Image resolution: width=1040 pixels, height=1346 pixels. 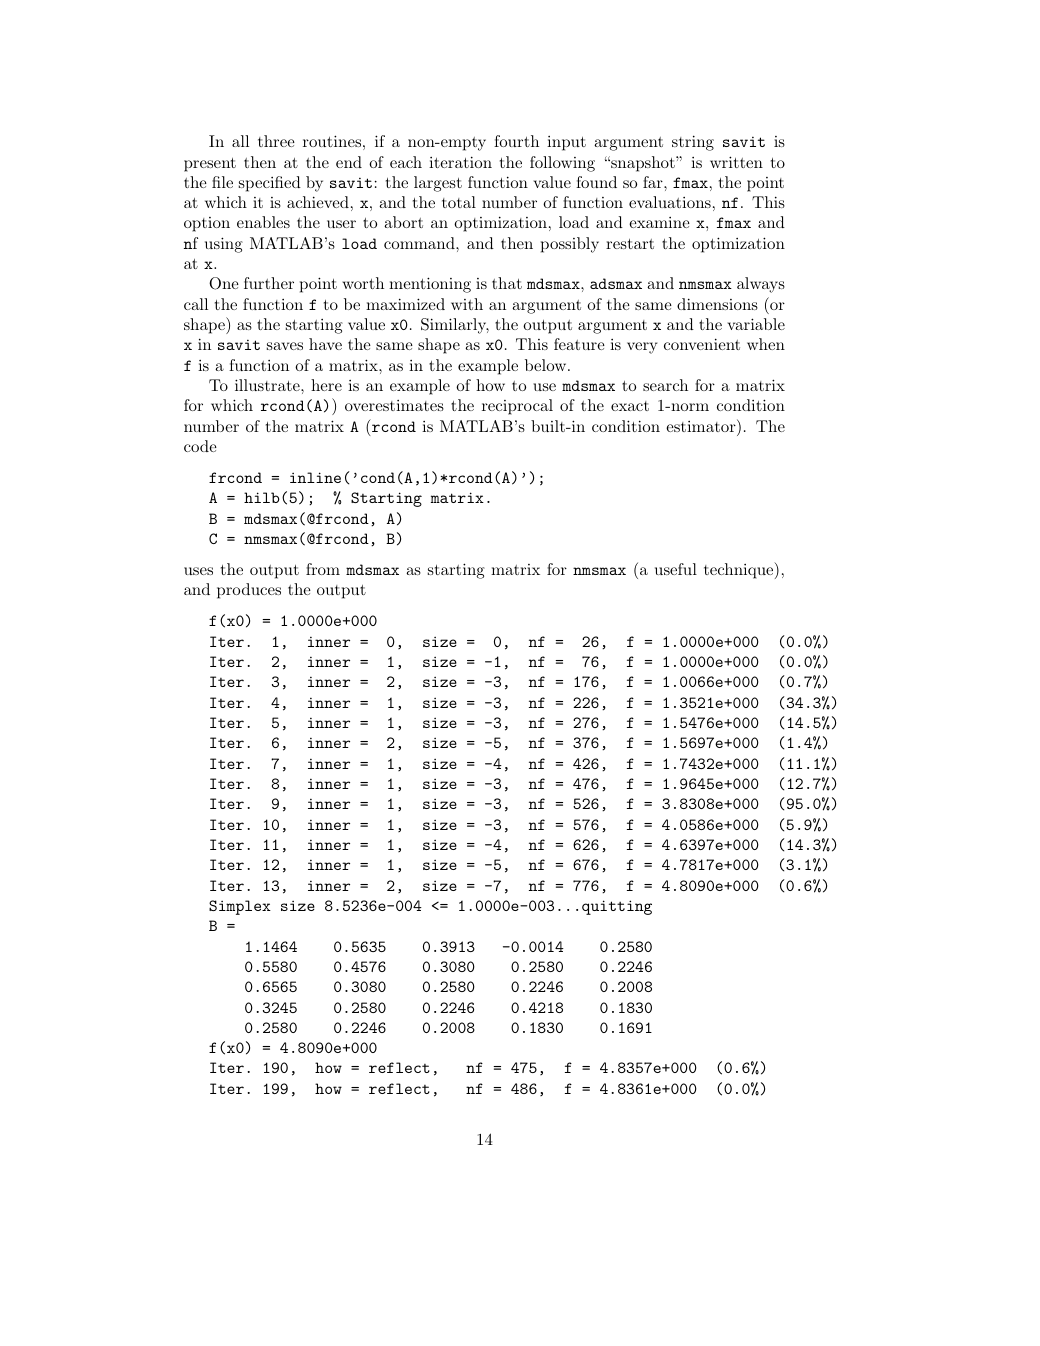 What do you see at coordinates (516, 141) in the screenshot?
I see `fourth` at bounding box center [516, 141].
